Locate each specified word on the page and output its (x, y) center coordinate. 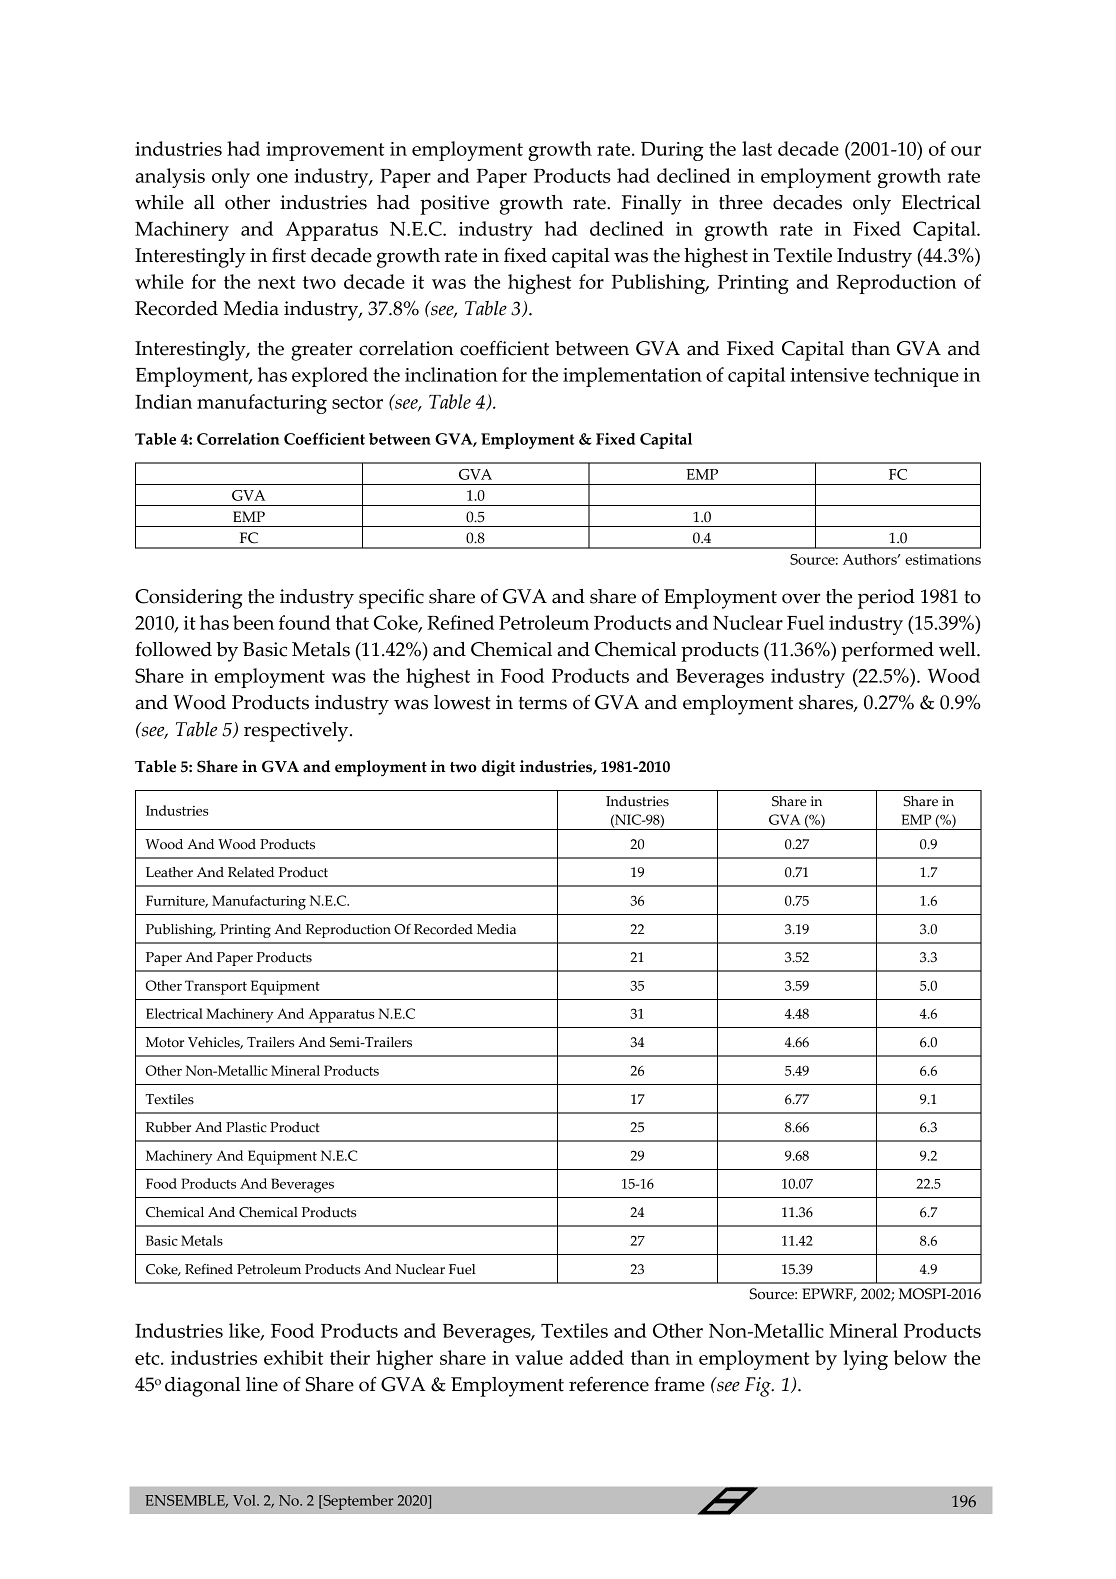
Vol (245, 1500)
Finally (652, 205)
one (272, 178)
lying (865, 1360)
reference (609, 1384)
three (741, 202)
